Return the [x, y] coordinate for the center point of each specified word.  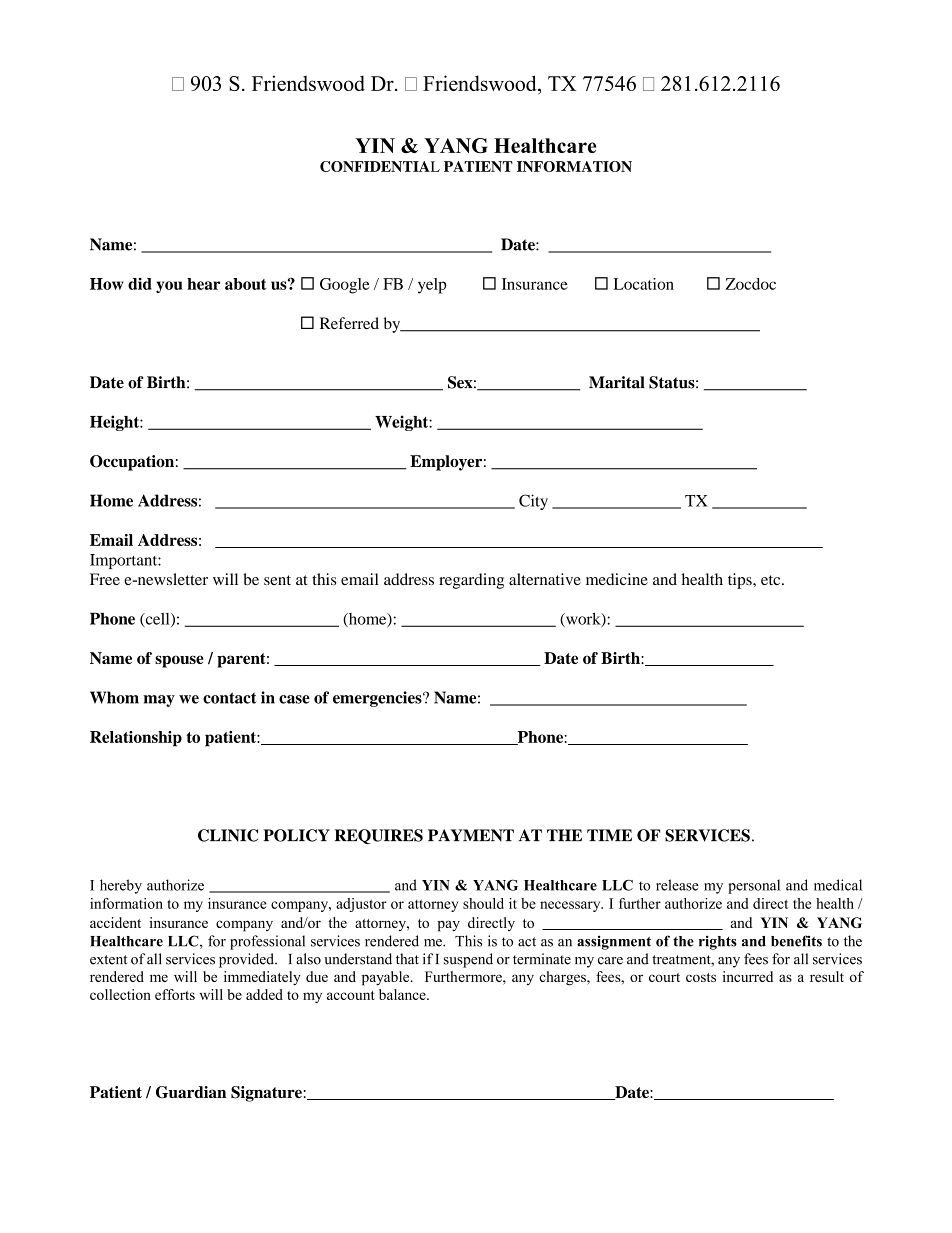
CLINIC [228, 835]
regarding [471, 581]
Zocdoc [750, 284]
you [169, 287]
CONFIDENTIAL [380, 166]
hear [203, 284]
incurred [748, 976]
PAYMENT [471, 835]
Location [644, 284]
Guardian [191, 1092]
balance [403, 994]
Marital [617, 382]
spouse [179, 661]
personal [754, 886]
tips [741, 581]
